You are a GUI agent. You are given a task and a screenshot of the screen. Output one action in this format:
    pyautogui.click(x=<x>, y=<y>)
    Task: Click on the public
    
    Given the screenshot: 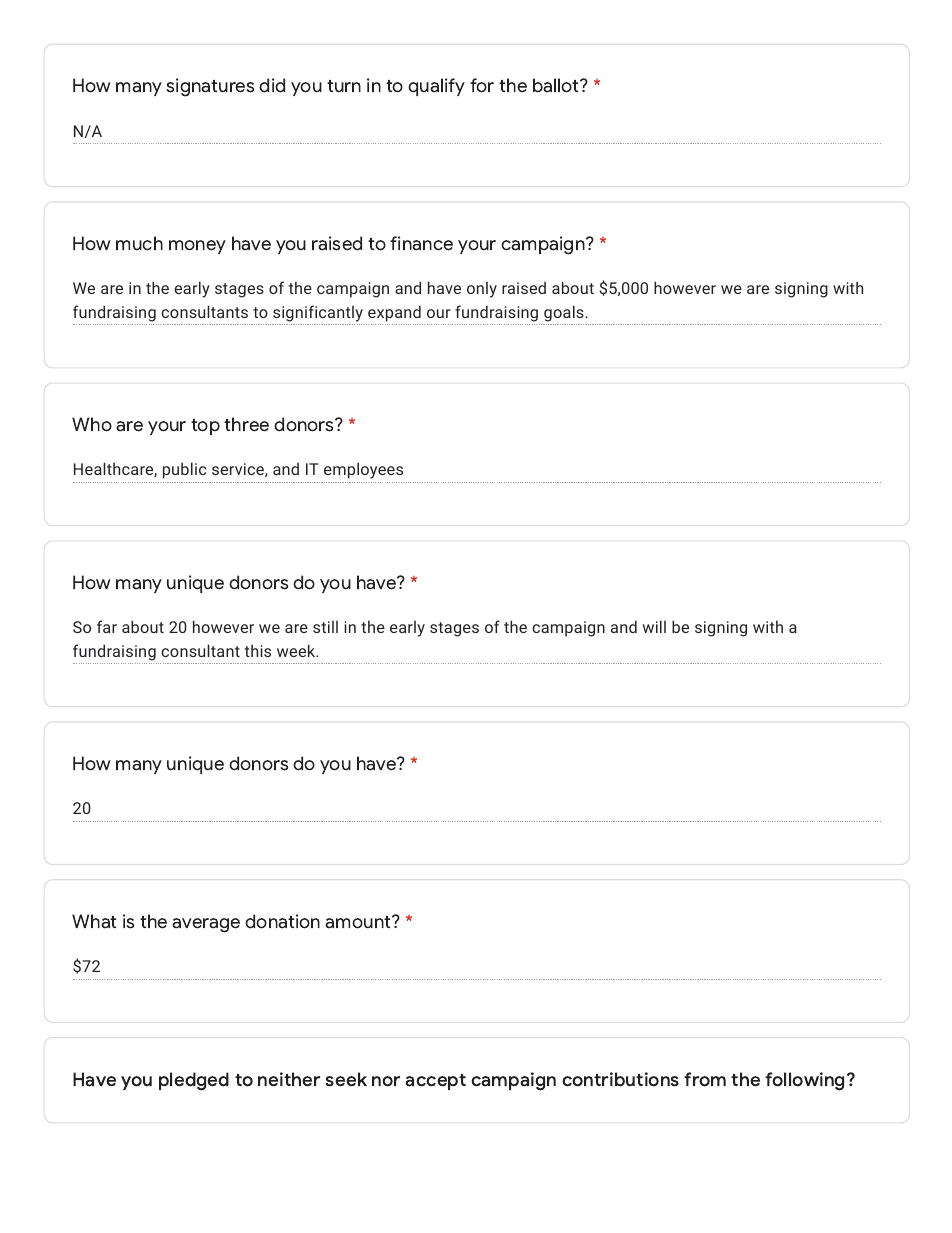 What is the action you would take?
    pyautogui.click(x=184, y=470)
